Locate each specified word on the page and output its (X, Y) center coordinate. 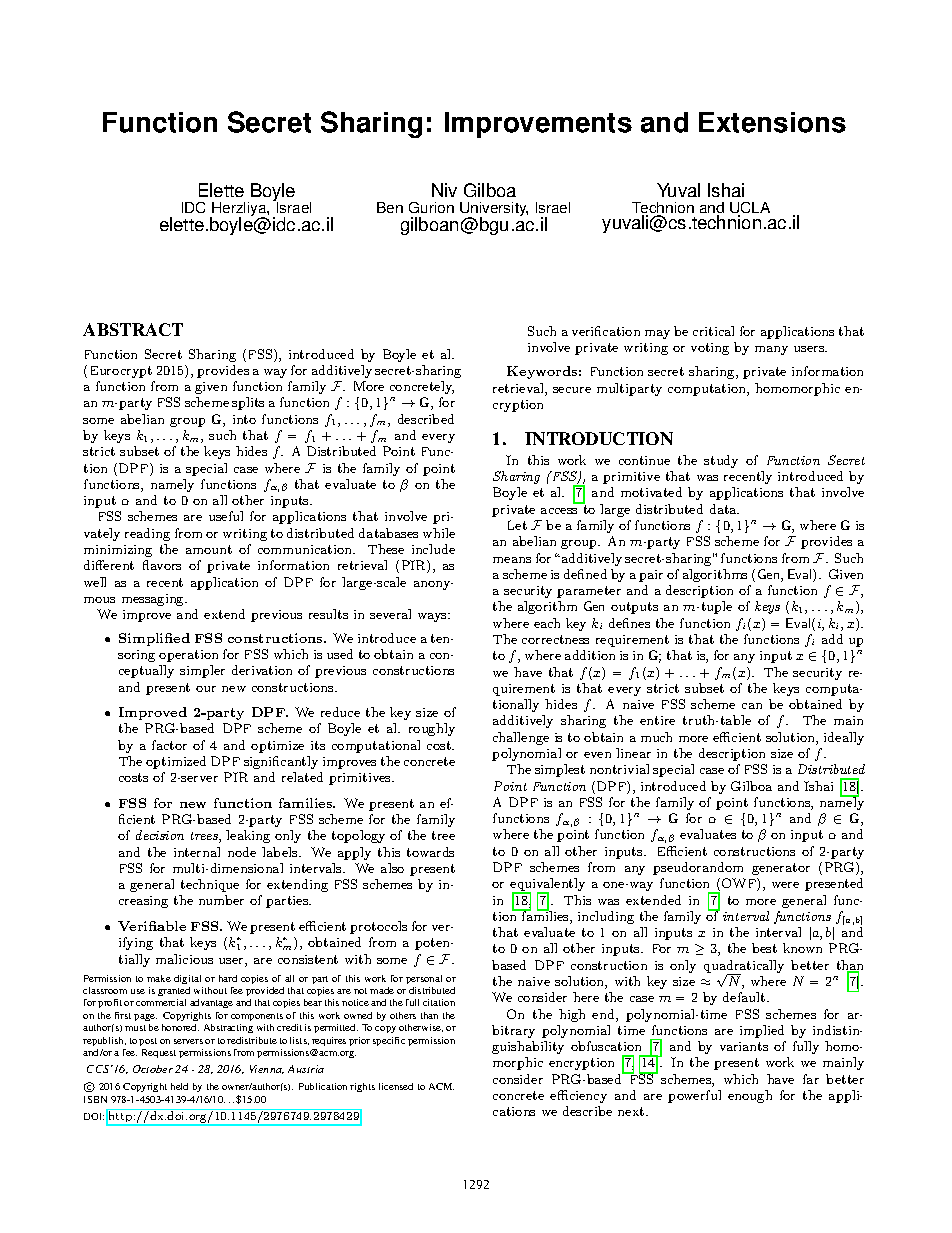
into (244, 419)
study (721, 461)
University (494, 210)
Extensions (772, 122)
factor (169, 745)
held (179, 1086)
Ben (390, 207)
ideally (844, 738)
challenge (521, 738)
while (439, 533)
